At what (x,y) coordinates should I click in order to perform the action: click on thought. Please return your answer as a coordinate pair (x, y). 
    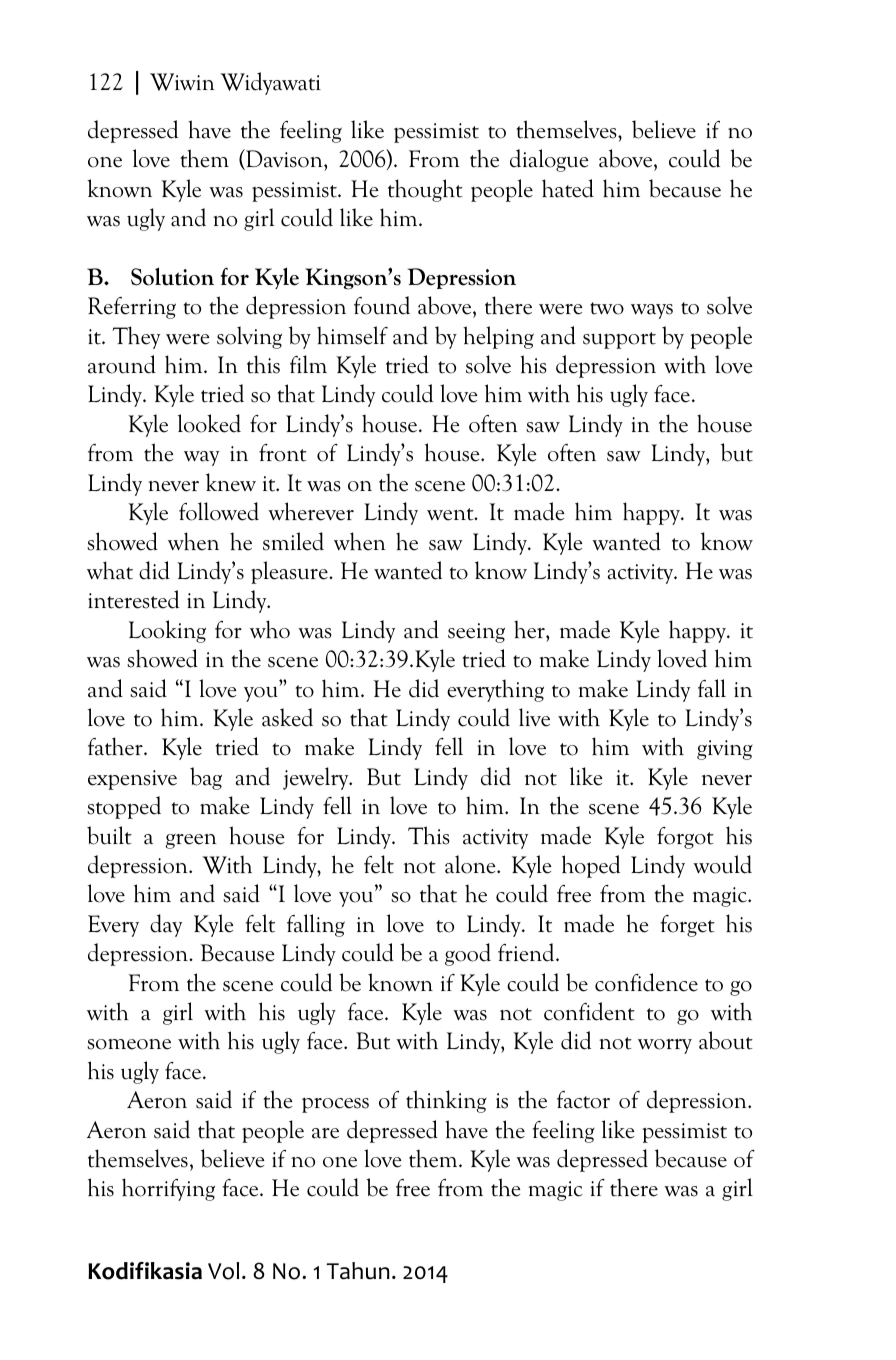
    Looking at the image, I should click on (425, 190).
